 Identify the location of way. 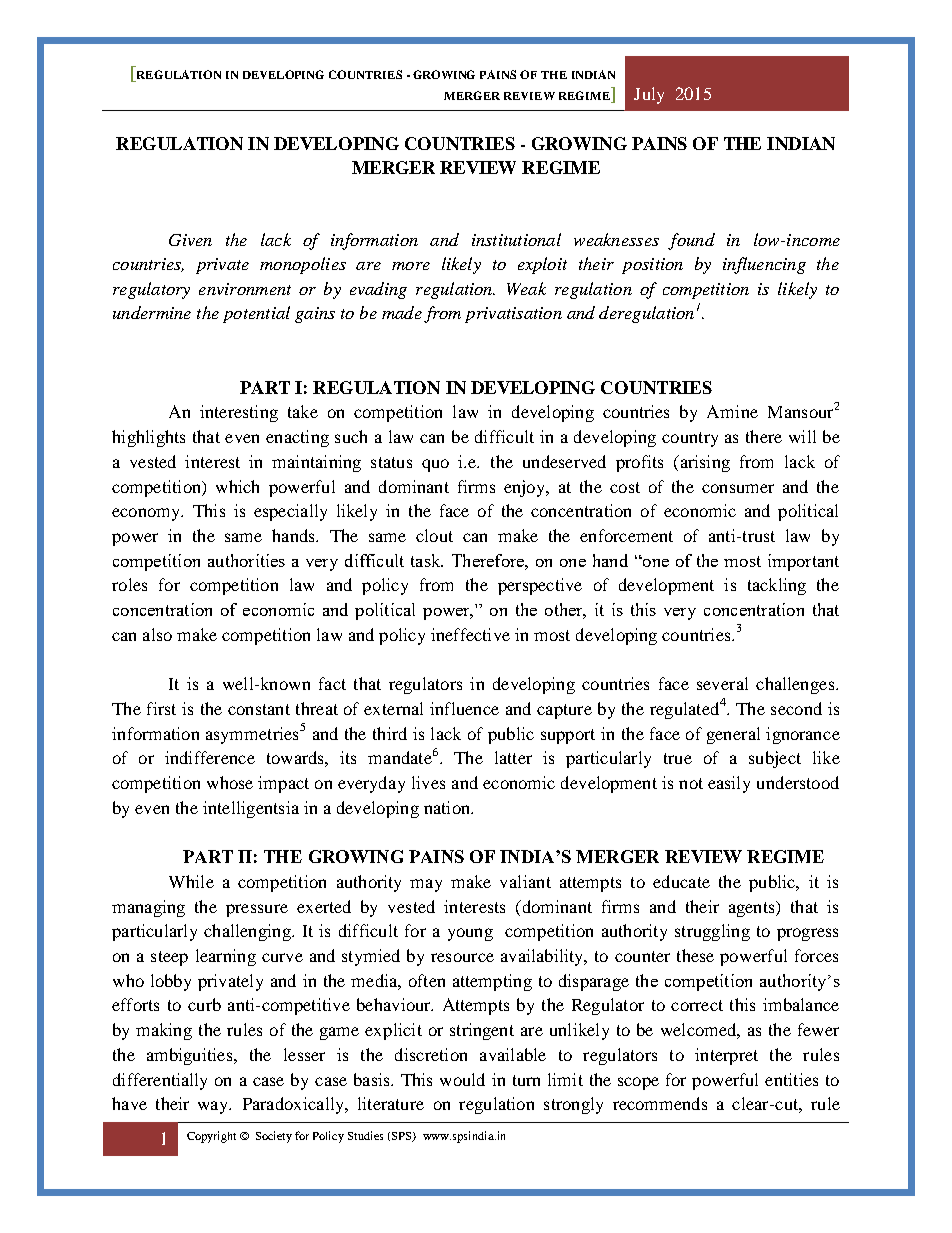
(214, 1107).
